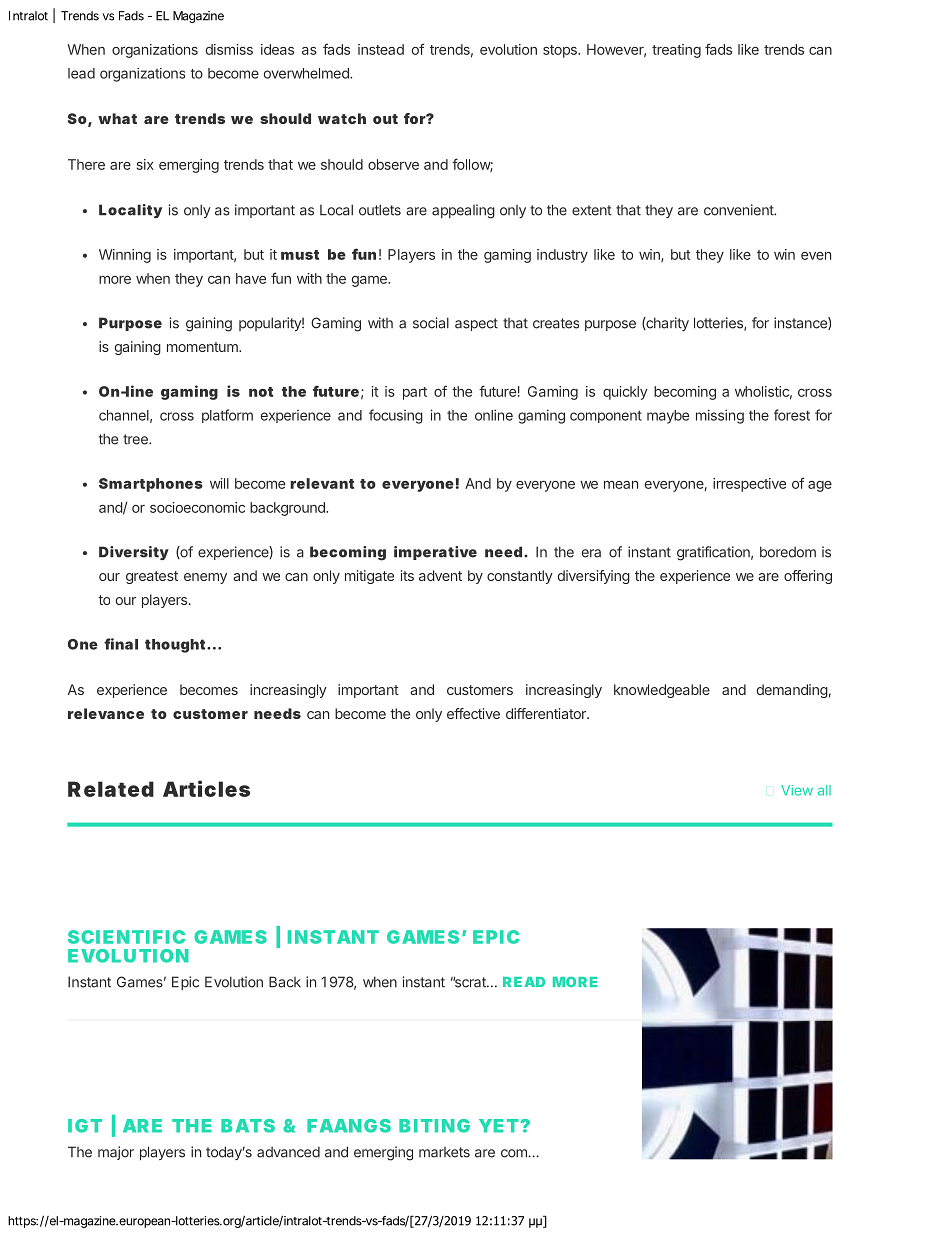  Describe the element at coordinates (106, 713) in the document. I see `relevance` at that location.
